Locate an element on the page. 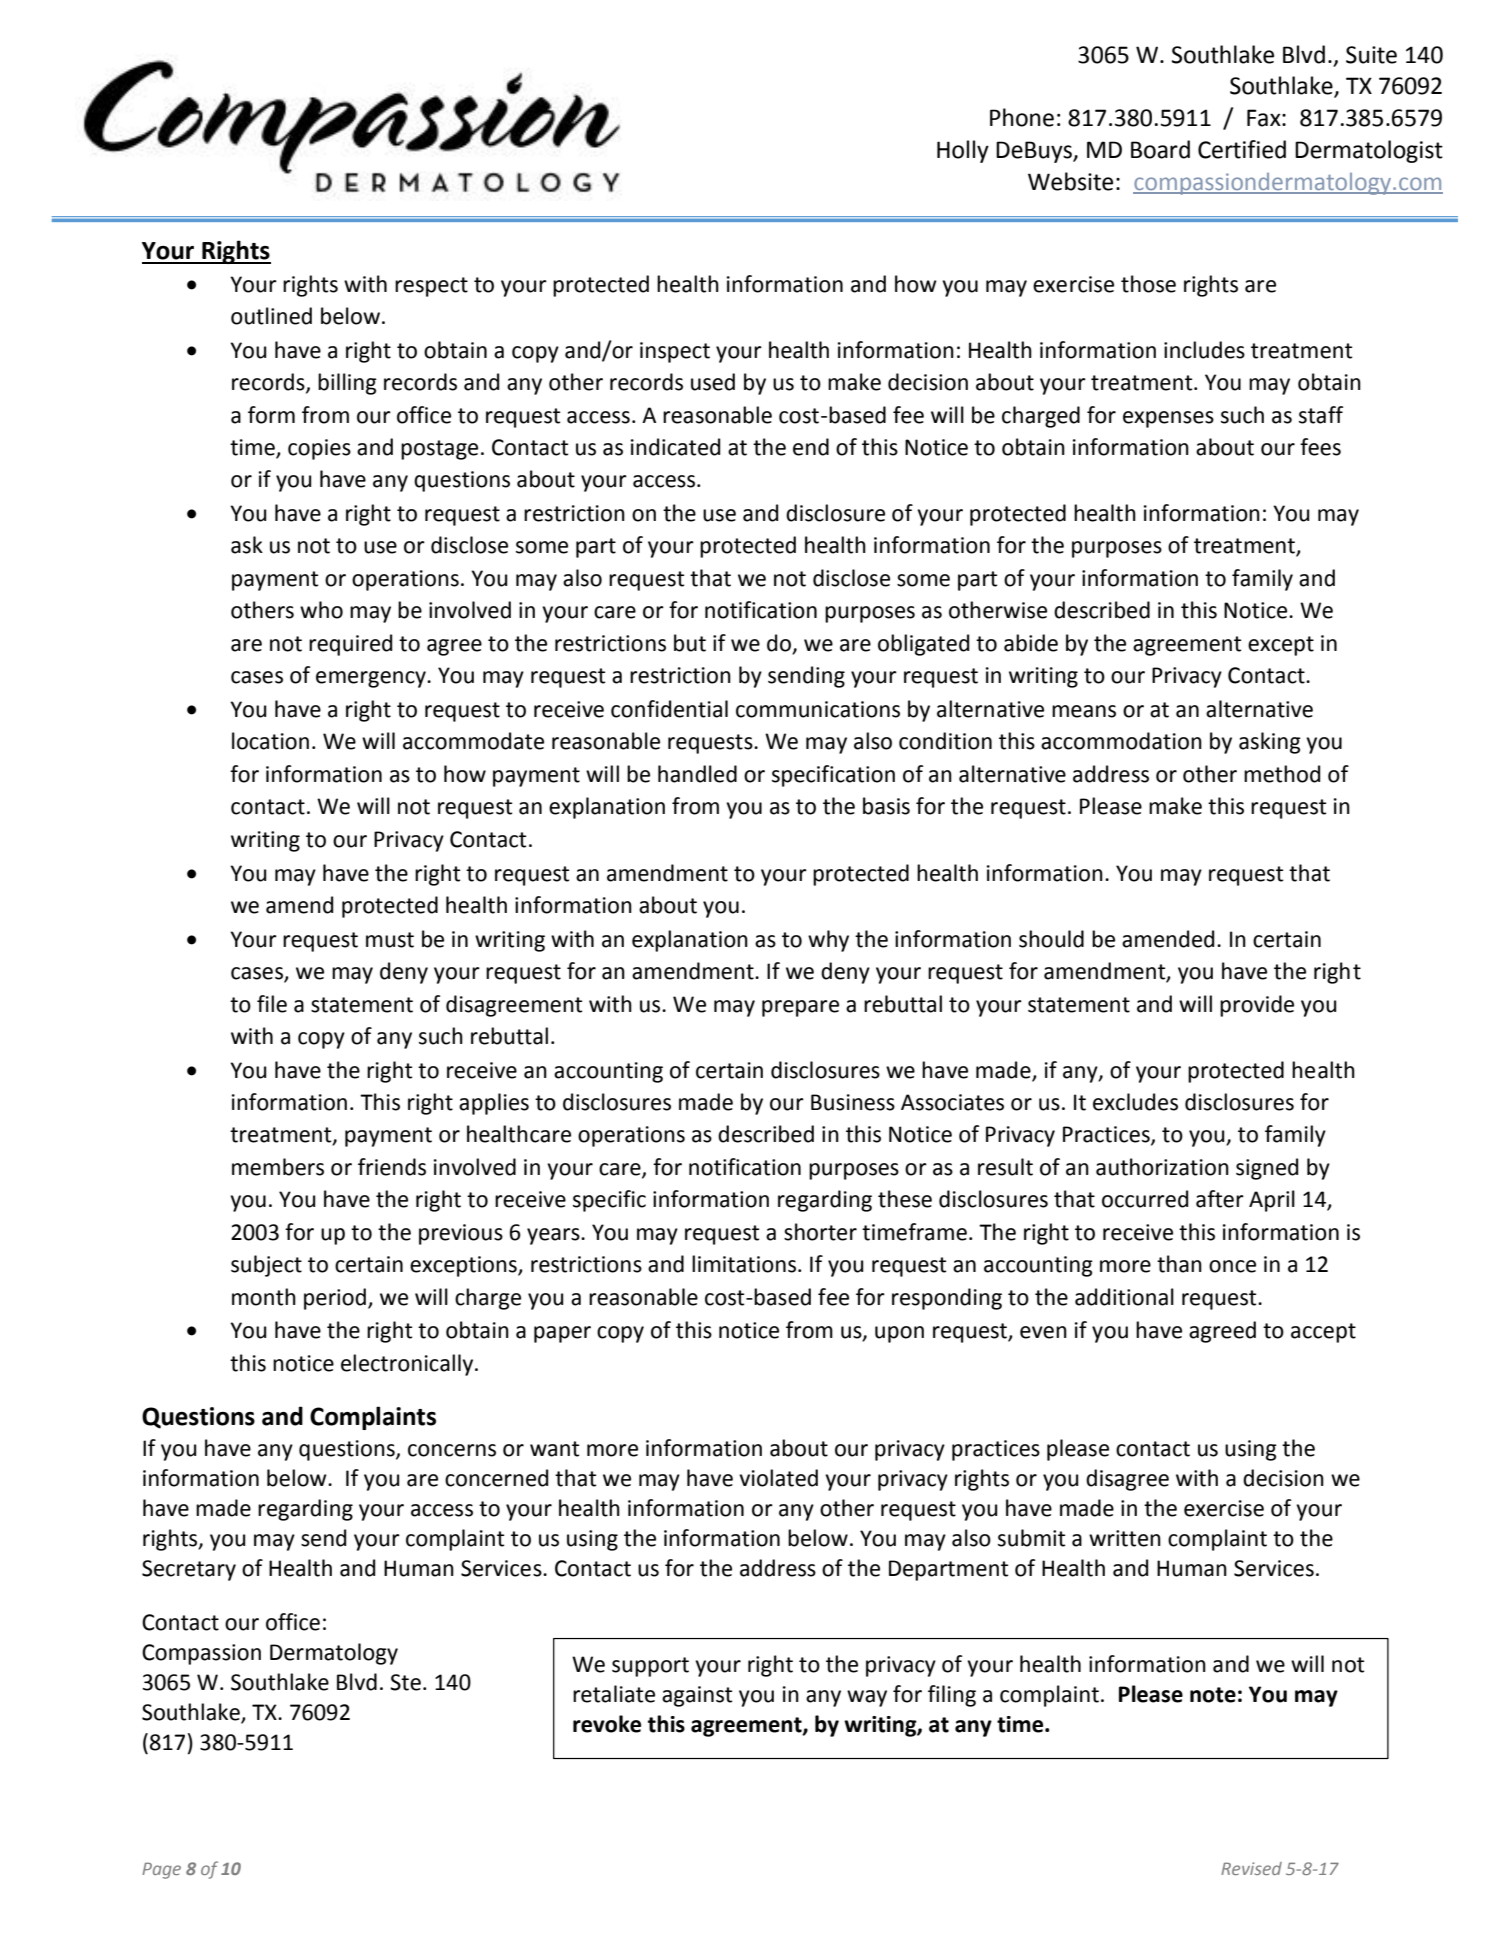 The height and width of the page is (1949, 1506). respect is located at coordinates (431, 287).
